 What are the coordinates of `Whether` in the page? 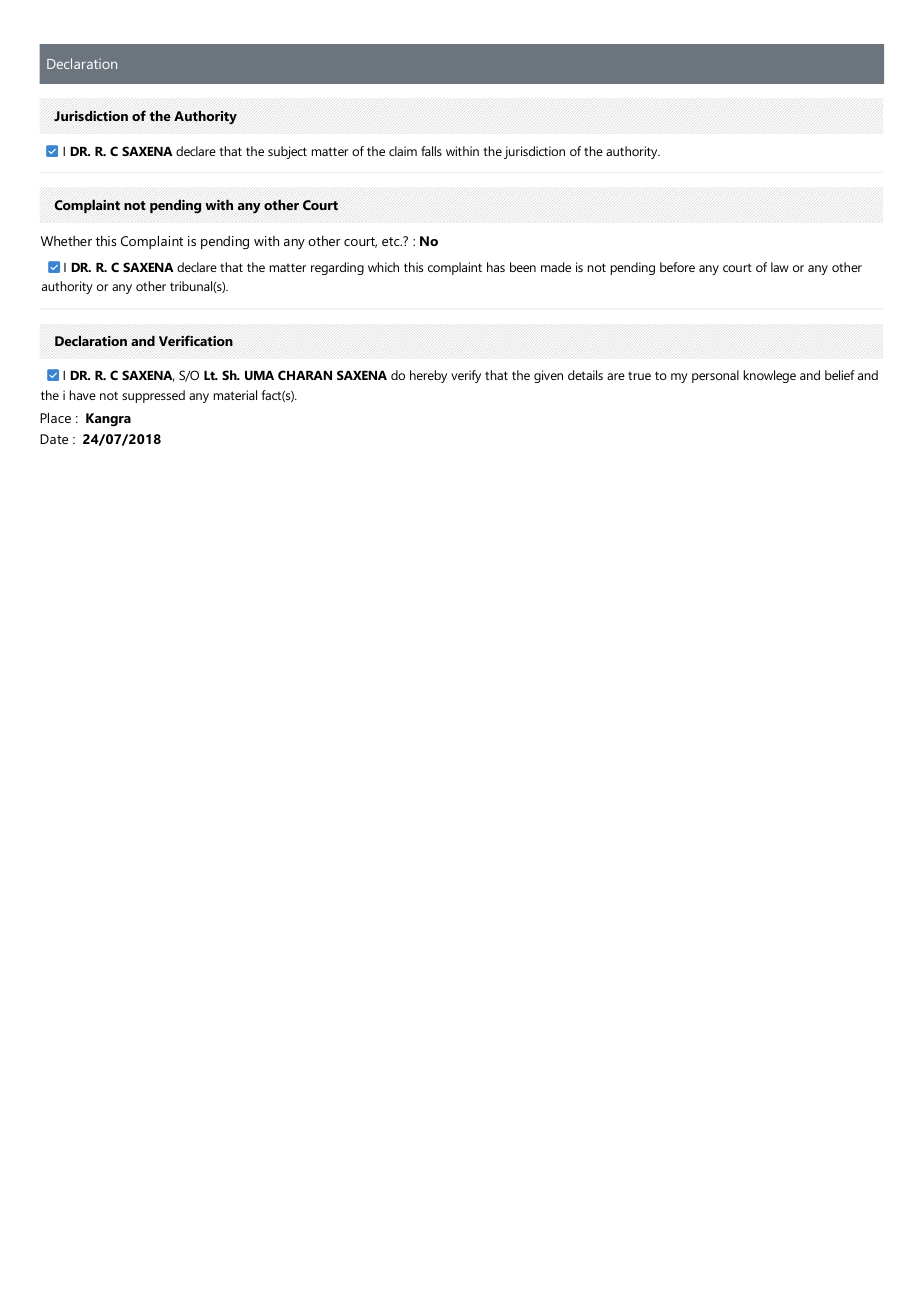 It's located at (66, 241).
